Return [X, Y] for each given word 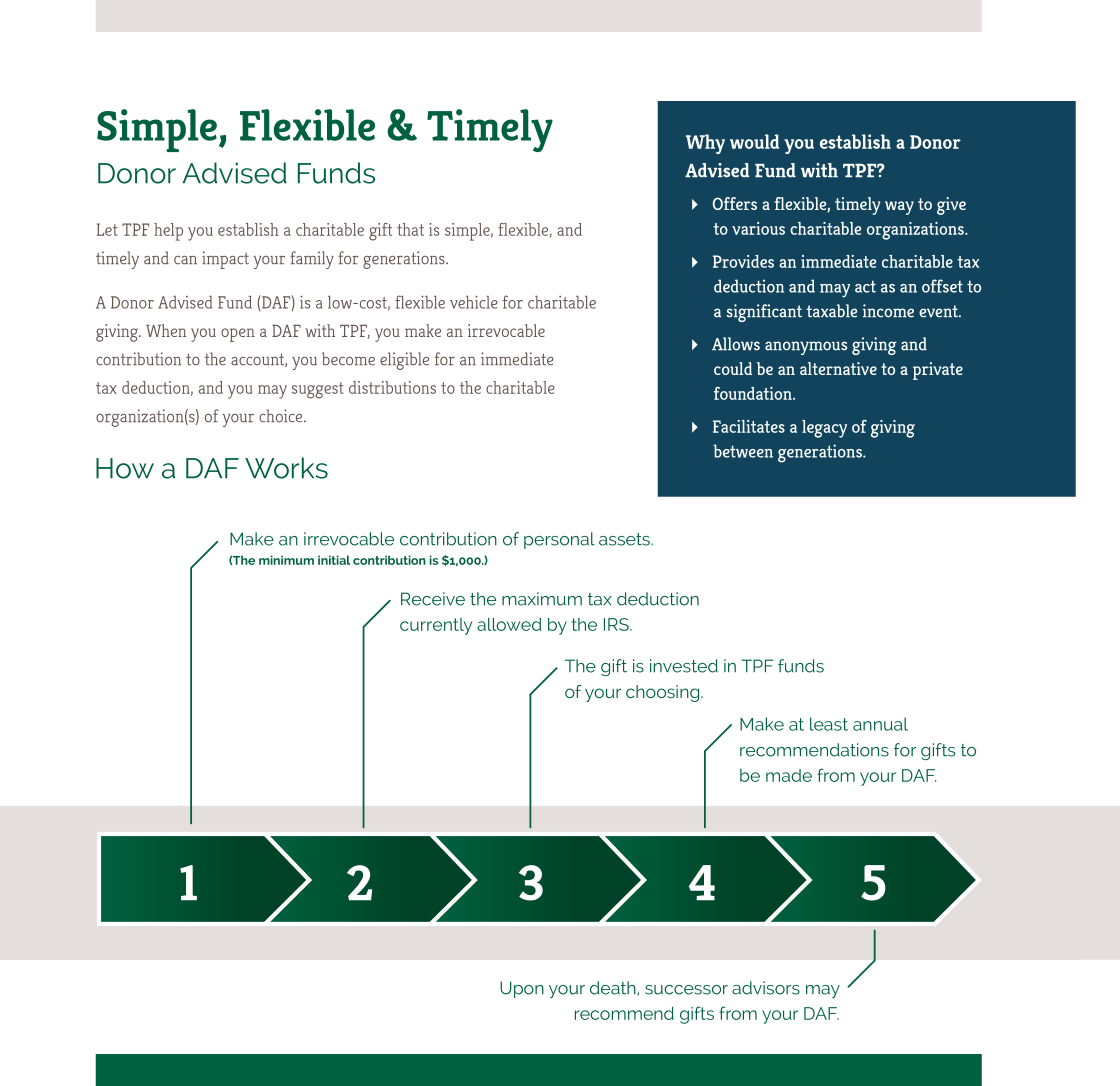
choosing [664, 693]
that [410, 229]
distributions [392, 387]
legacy [824, 429]
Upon [522, 989]
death [614, 988]
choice [282, 416]
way [899, 208]
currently [436, 626]
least [829, 724]
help [168, 232]
